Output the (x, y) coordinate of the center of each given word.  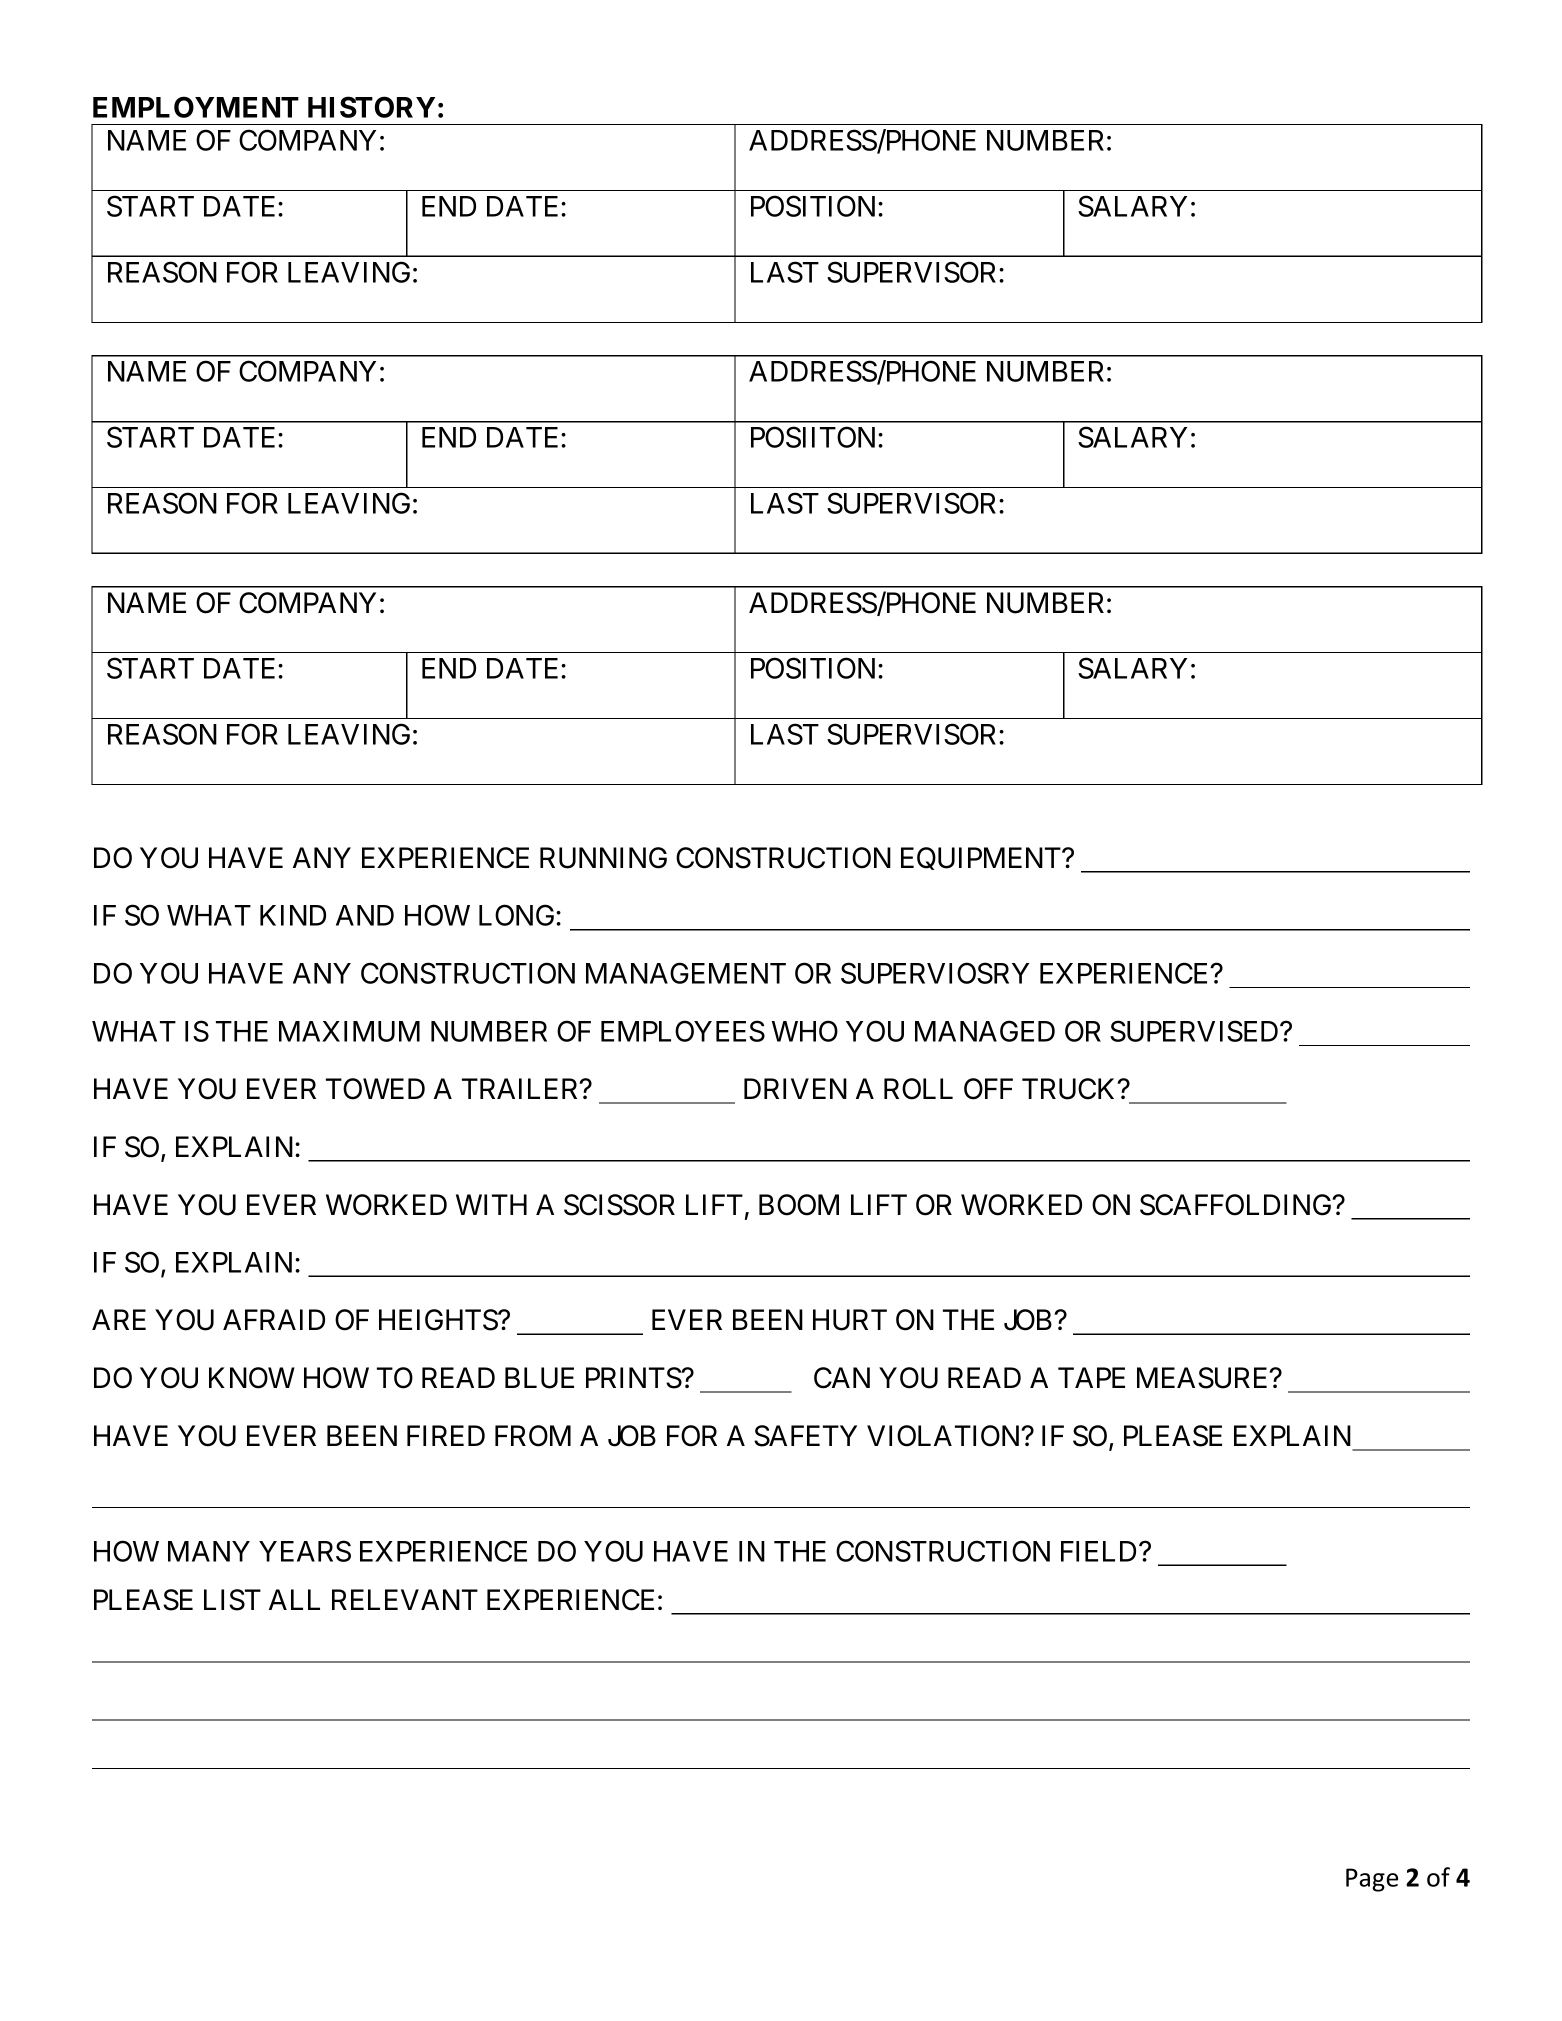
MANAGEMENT (686, 973)
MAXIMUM (349, 1031)
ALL (294, 1599)
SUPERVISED (1195, 1031)
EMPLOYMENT (196, 107)
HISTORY (371, 107)
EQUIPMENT (982, 858)
